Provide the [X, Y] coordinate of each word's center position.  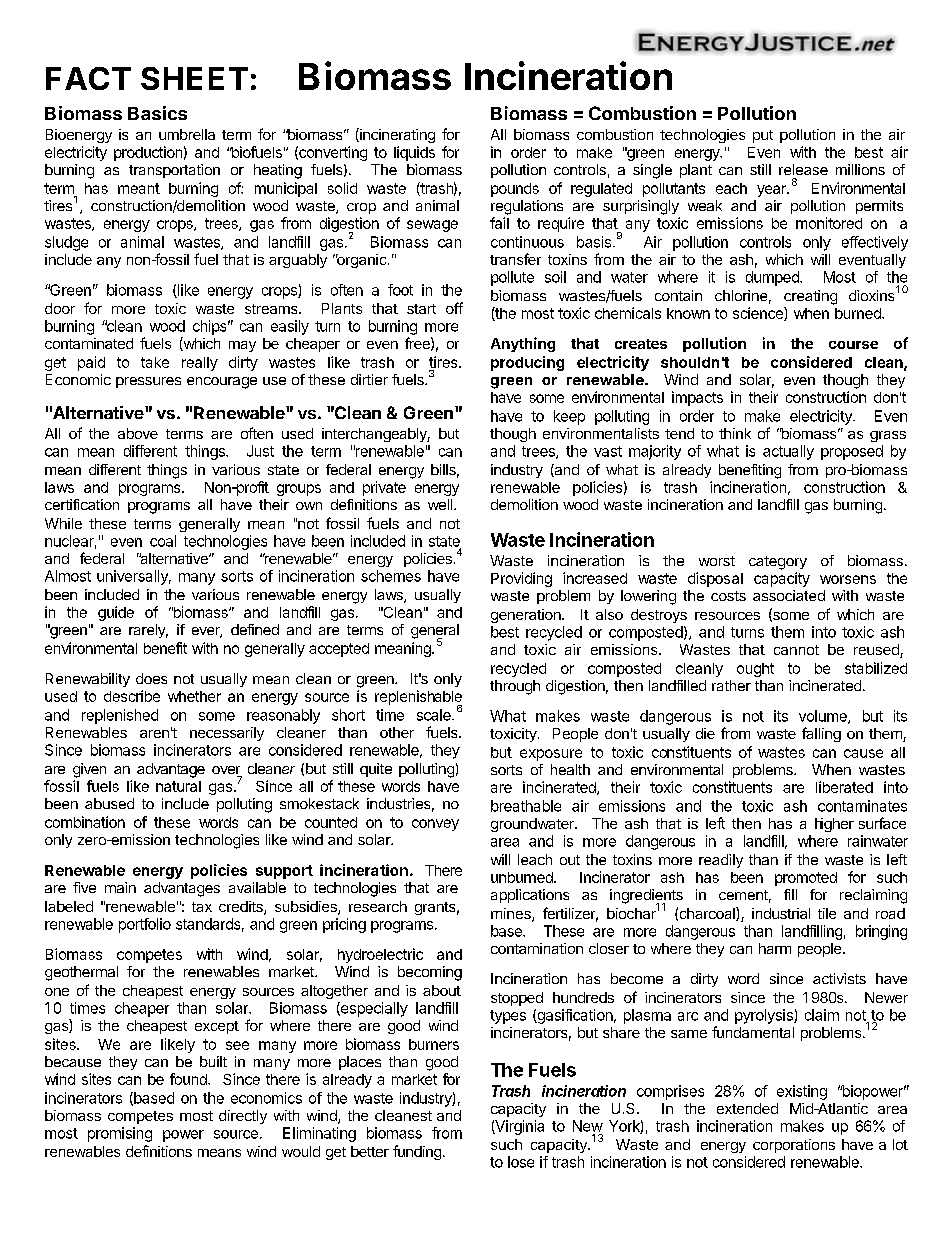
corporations [794, 1146]
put [763, 136]
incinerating [396, 135]
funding [417, 1152]
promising [120, 1134]
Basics [157, 113]
